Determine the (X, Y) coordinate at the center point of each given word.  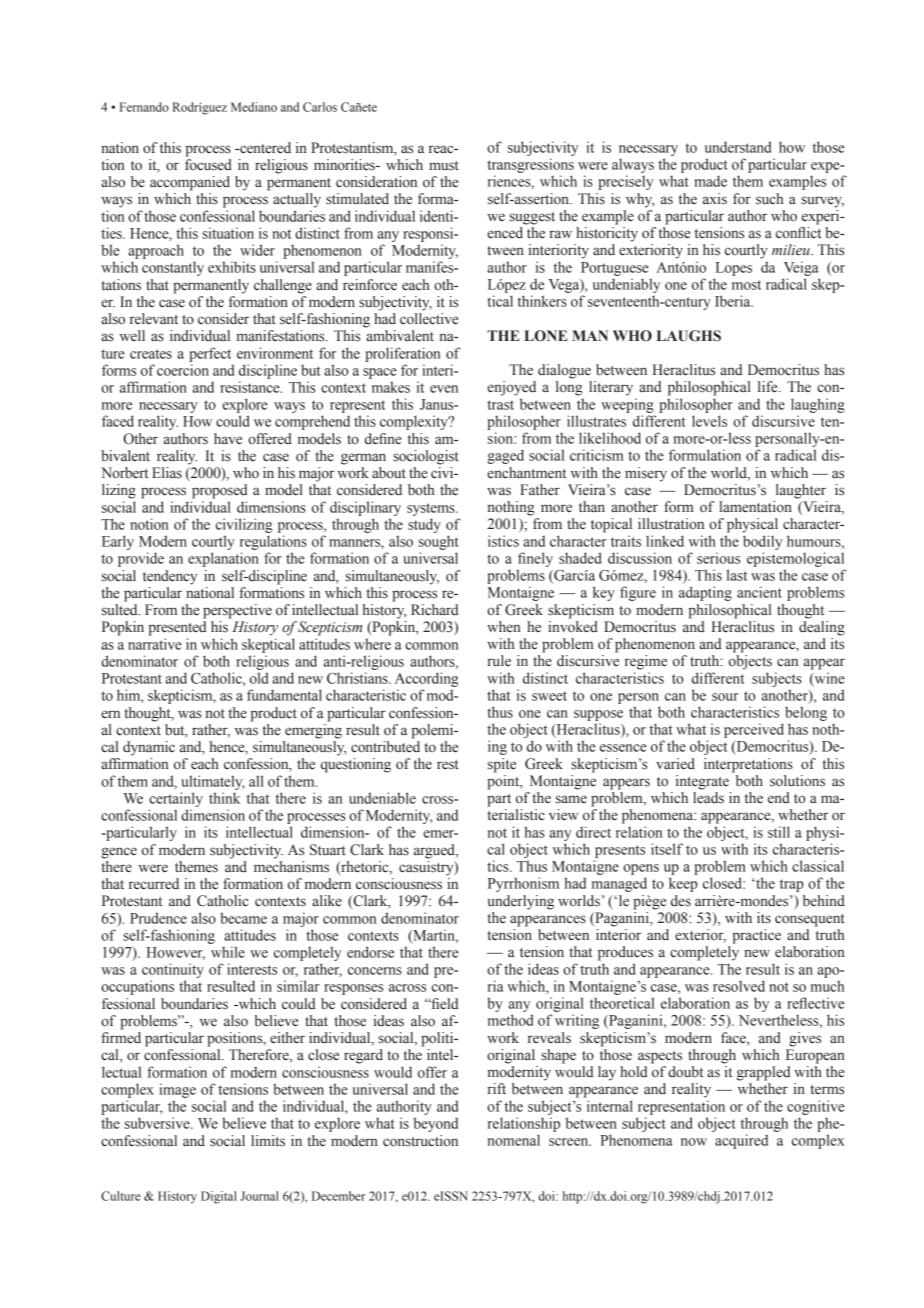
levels (709, 421)
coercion (183, 370)
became (243, 918)
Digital (219, 1197)
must (444, 166)
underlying (521, 902)
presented (177, 628)
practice (756, 936)
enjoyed (511, 388)
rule (499, 660)
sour (725, 697)
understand (738, 147)
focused (208, 165)
